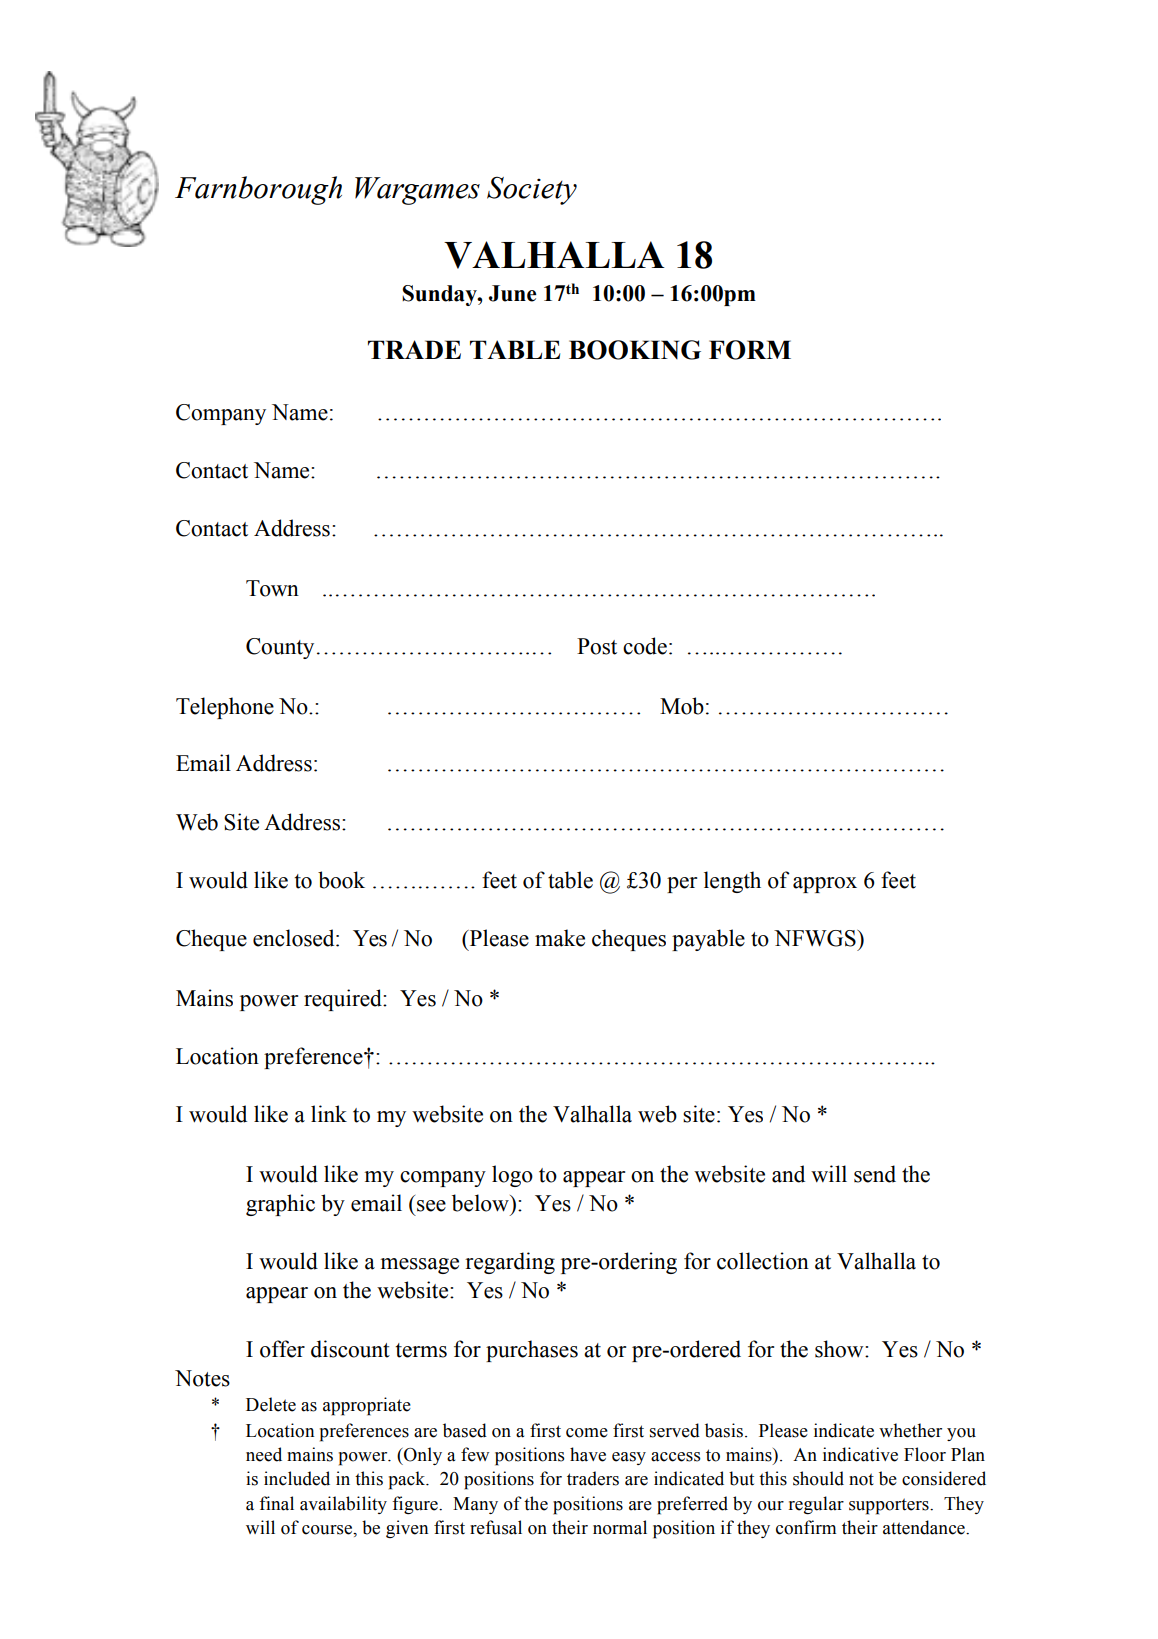 The height and width of the document is (1639, 1158). I want to click on Wargames, so click(417, 191).
